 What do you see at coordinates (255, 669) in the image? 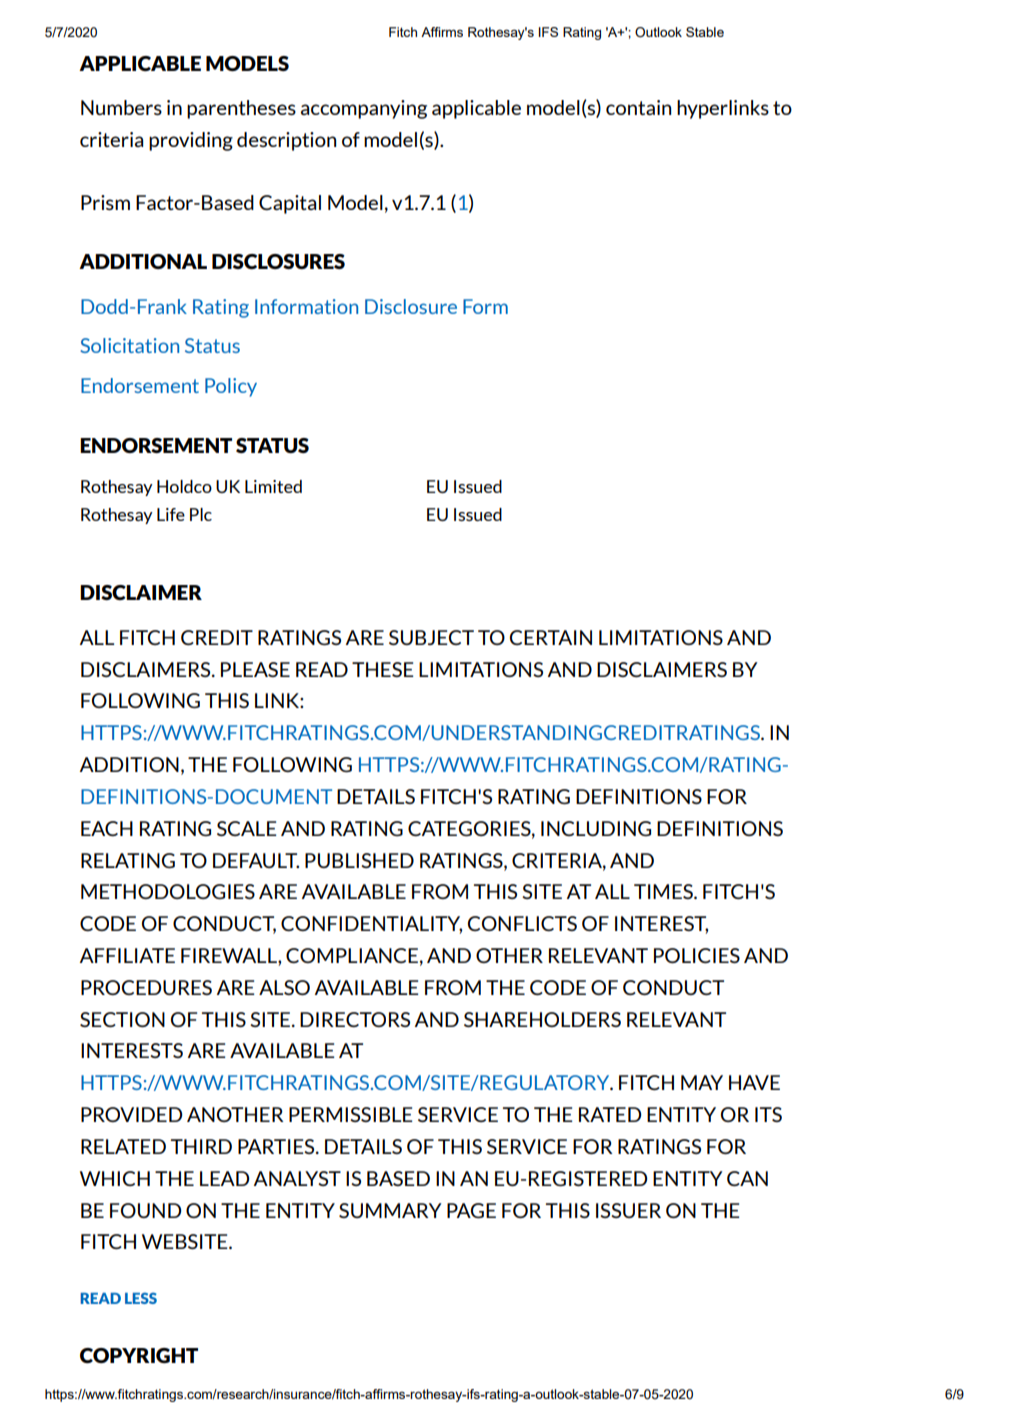
I see `PLEASE` at bounding box center [255, 669].
